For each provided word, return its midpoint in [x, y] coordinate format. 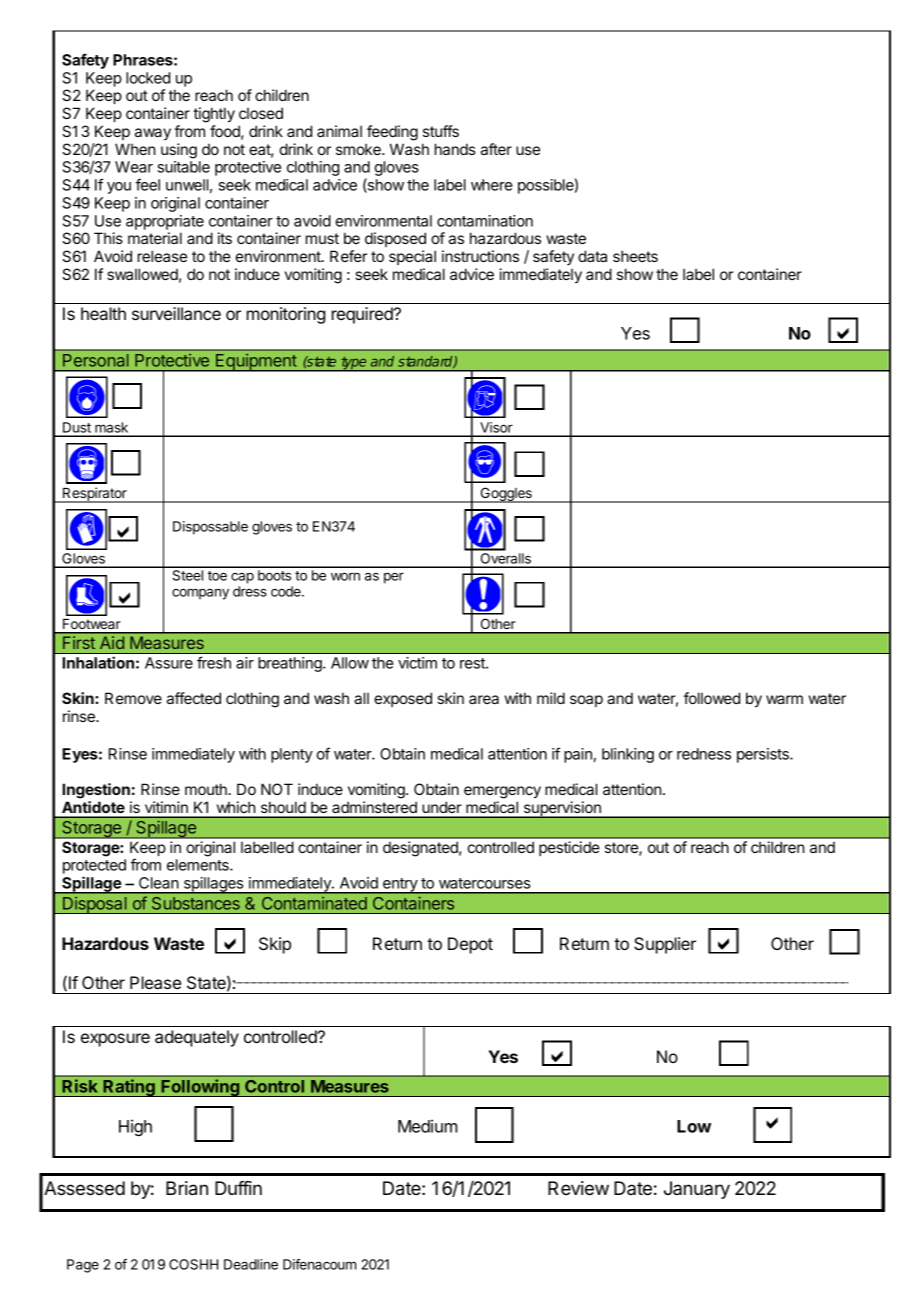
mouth [207, 789]
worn [345, 576]
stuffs [441, 131]
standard [426, 362]
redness [704, 754]
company [200, 594]
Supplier [665, 945]
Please [155, 982]
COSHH [193, 1264]
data [592, 256]
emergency [502, 792]
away [153, 134]
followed [712, 698]
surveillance [176, 313]
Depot [470, 945]
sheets [635, 256]
